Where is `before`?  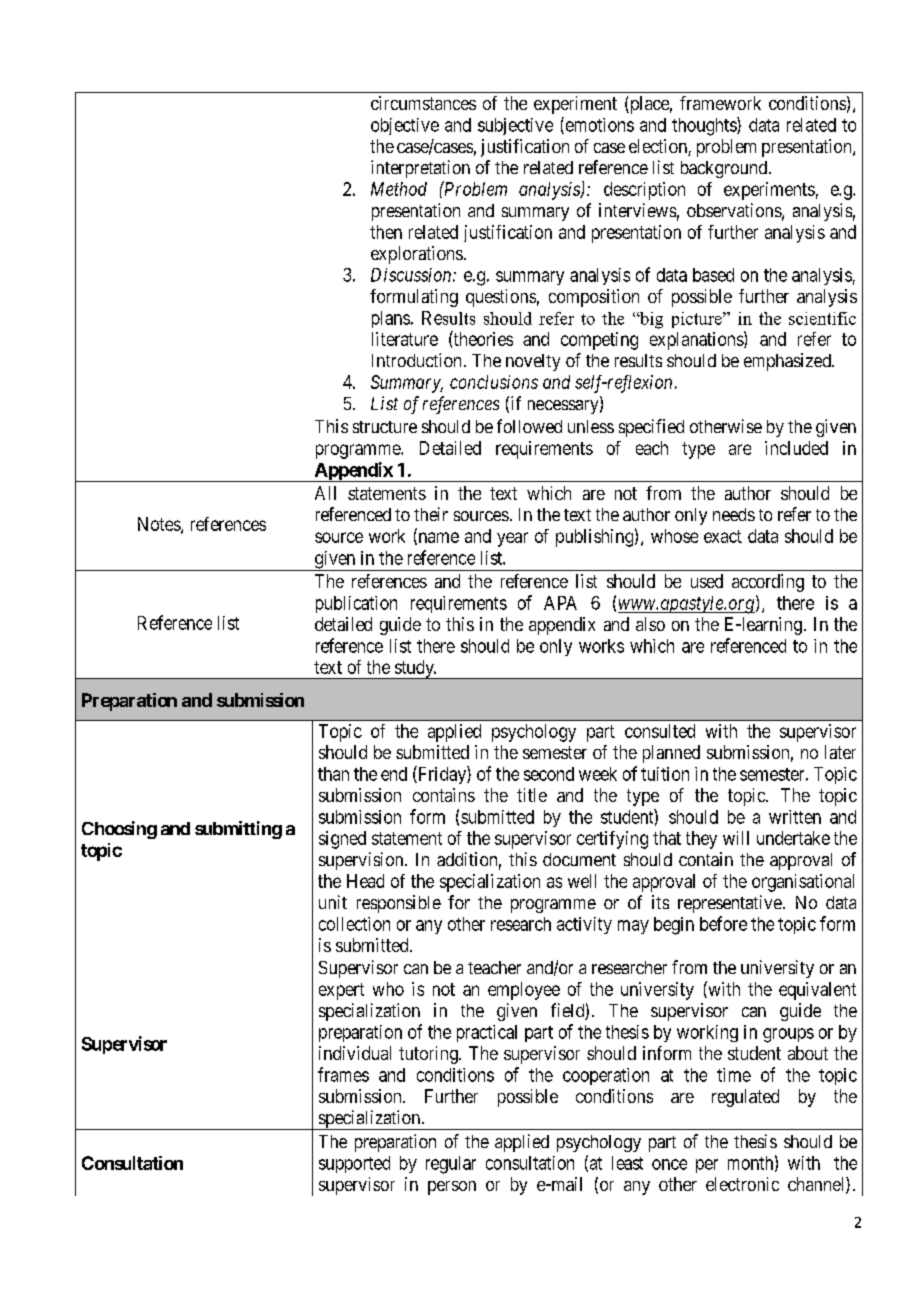 before is located at coordinates (723, 923).
